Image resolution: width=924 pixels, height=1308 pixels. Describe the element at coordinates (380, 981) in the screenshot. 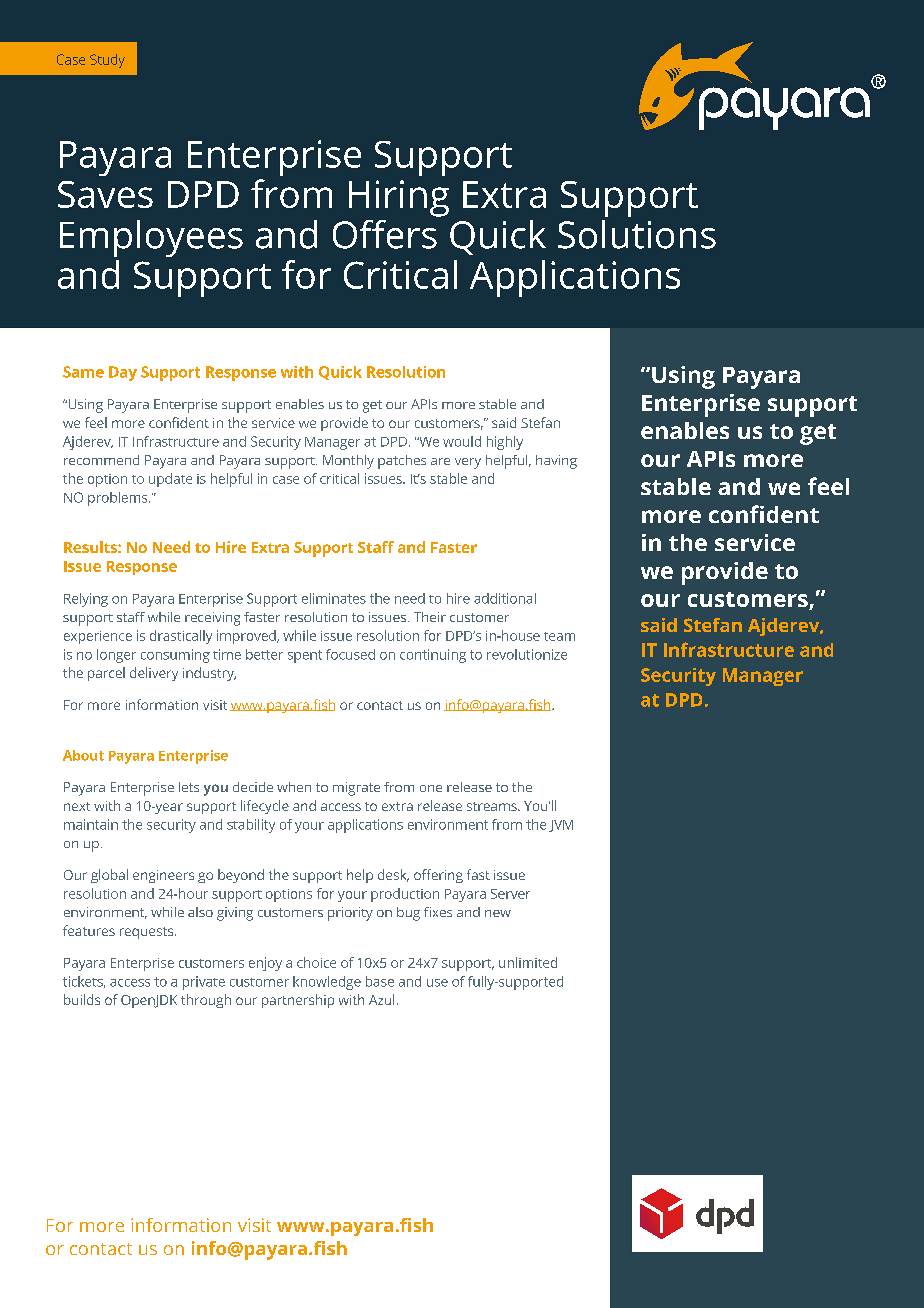

I see `base` at that location.
